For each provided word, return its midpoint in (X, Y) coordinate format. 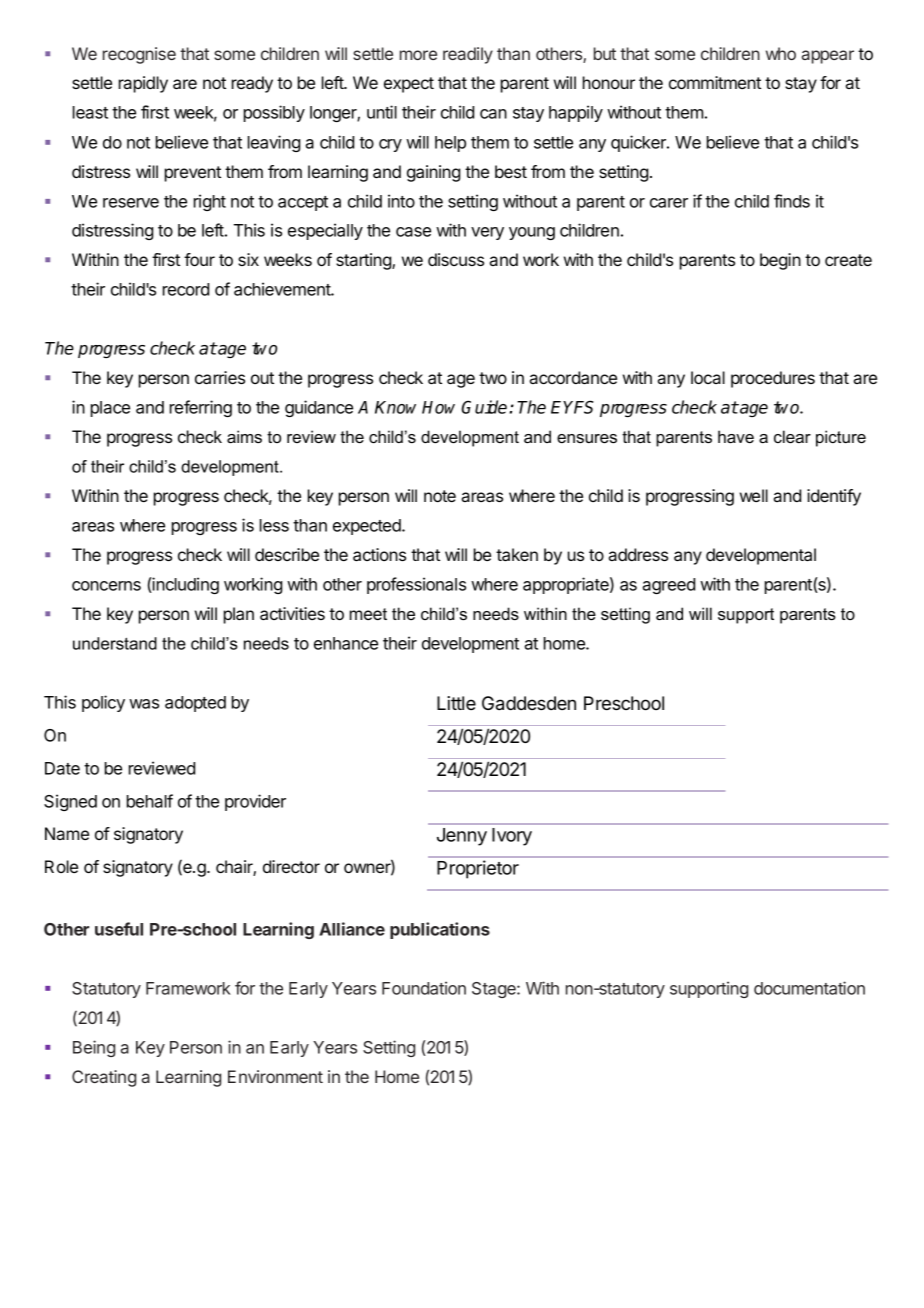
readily (468, 55)
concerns (106, 586)
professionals (416, 585)
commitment (715, 82)
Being (94, 1048)
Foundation (424, 988)
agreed (668, 586)
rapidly (143, 84)
